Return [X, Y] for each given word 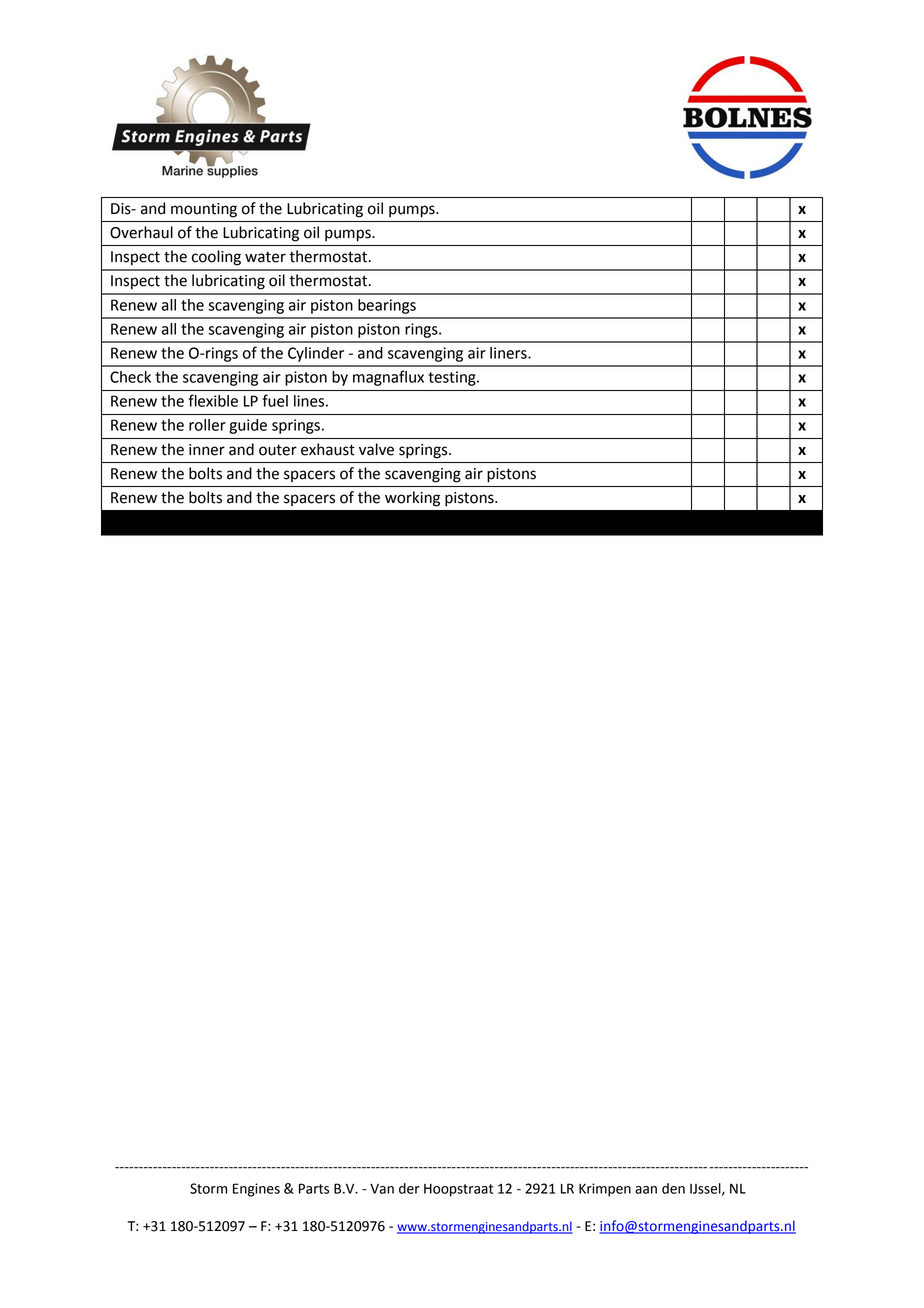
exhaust [328, 449]
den [673, 1188]
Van [382, 1189]
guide [248, 426]
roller [207, 425]
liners [509, 353]
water [265, 257]
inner [207, 450]
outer [278, 450]
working [412, 499]
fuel [275, 400]
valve [376, 449]
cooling [216, 258]
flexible [213, 400]
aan [646, 1190]
